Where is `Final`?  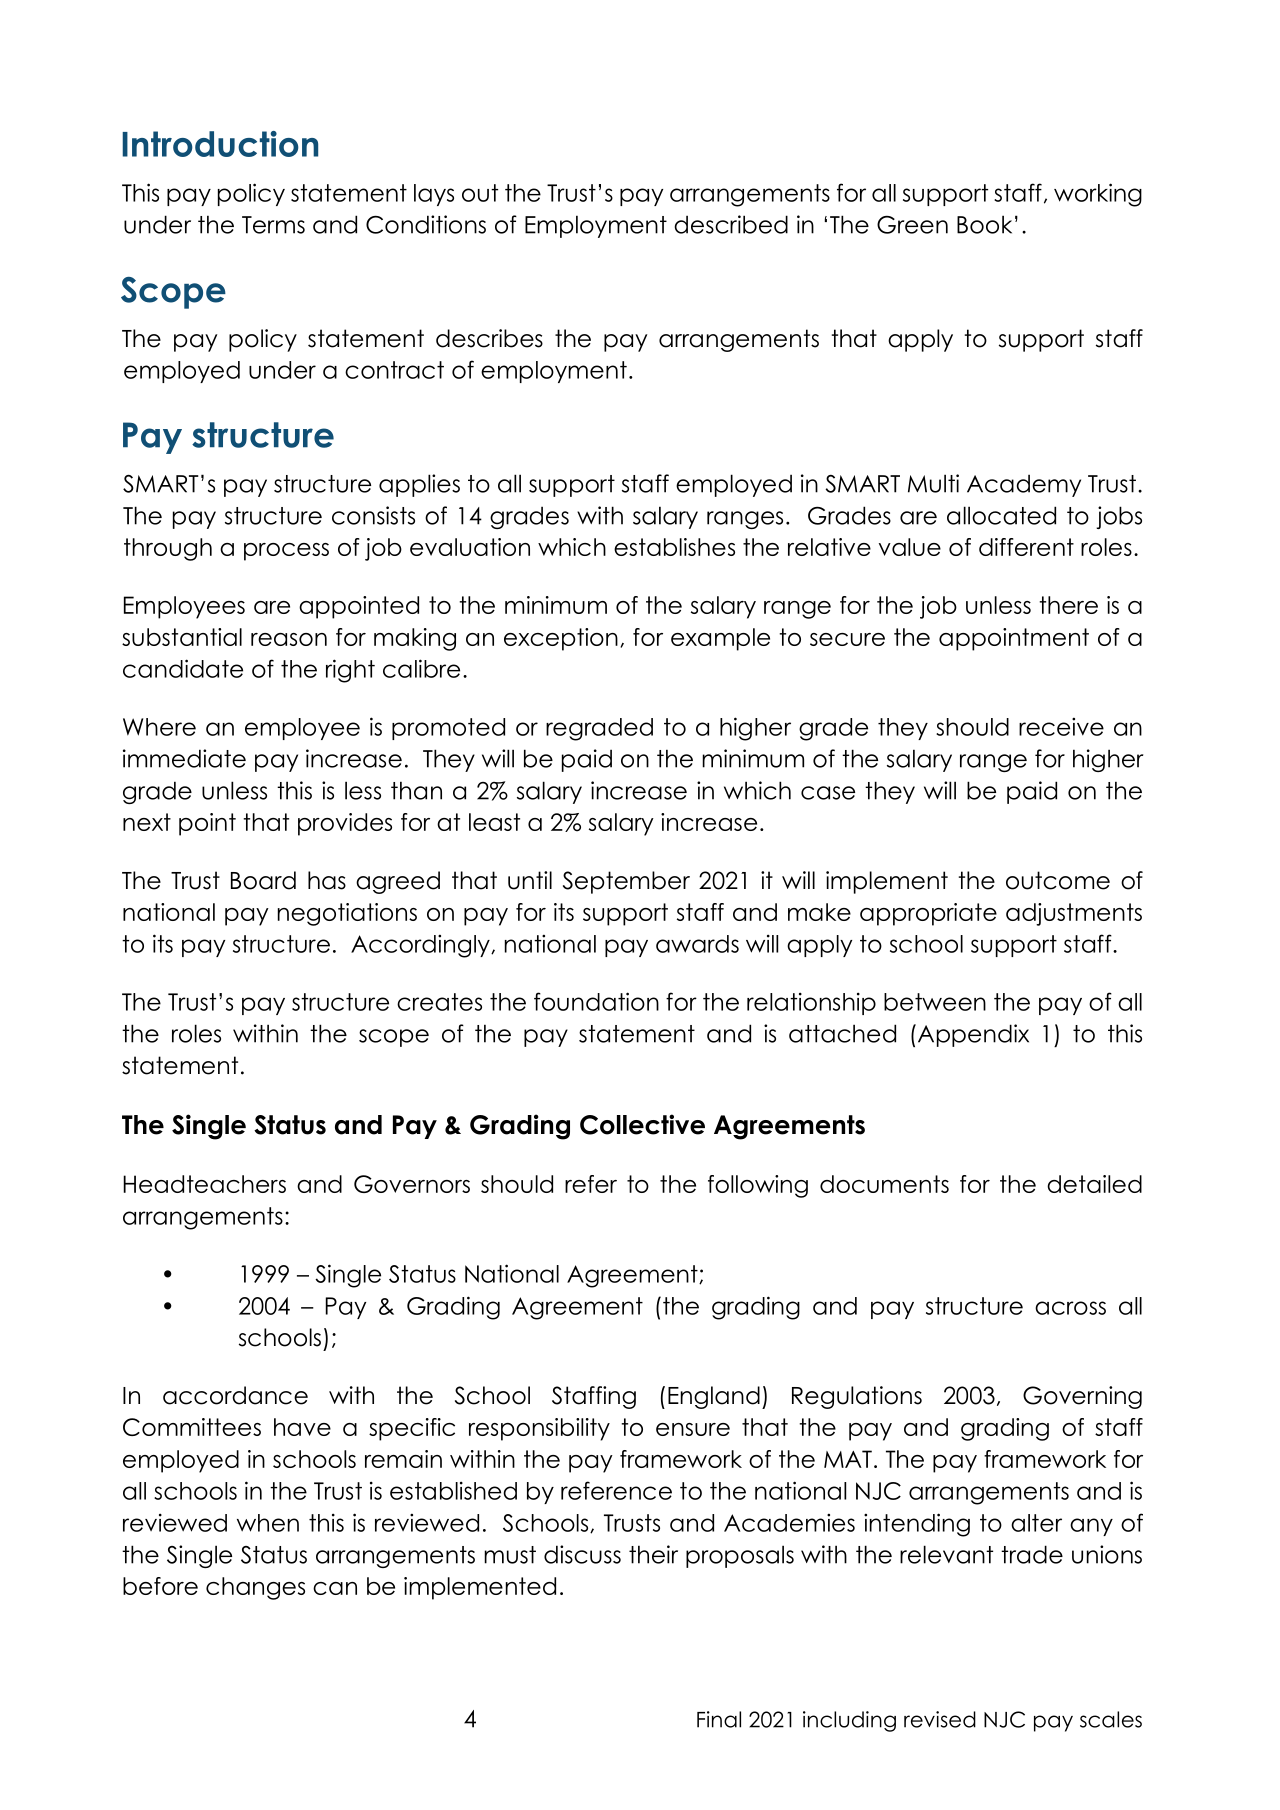
Final is located at coordinates (719, 1719).
